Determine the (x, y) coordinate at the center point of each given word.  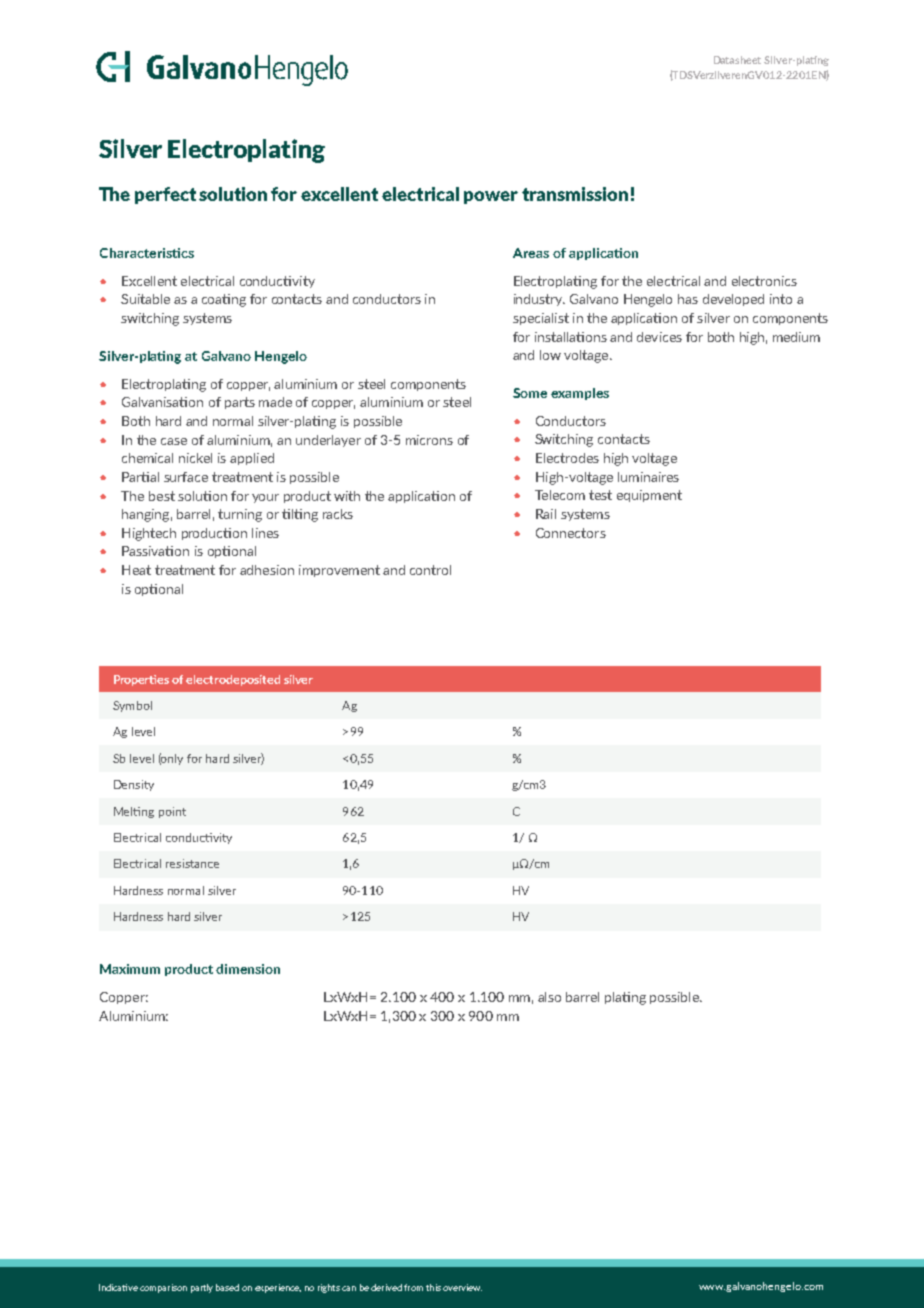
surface (186, 477)
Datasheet (737, 60)
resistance (192, 863)
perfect (165, 195)
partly (202, 1288)
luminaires (648, 477)
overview (462, 1287)
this (433, 1287)
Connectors (571, 533)
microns (429, 440)
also (549, 997)
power (491, 197)
